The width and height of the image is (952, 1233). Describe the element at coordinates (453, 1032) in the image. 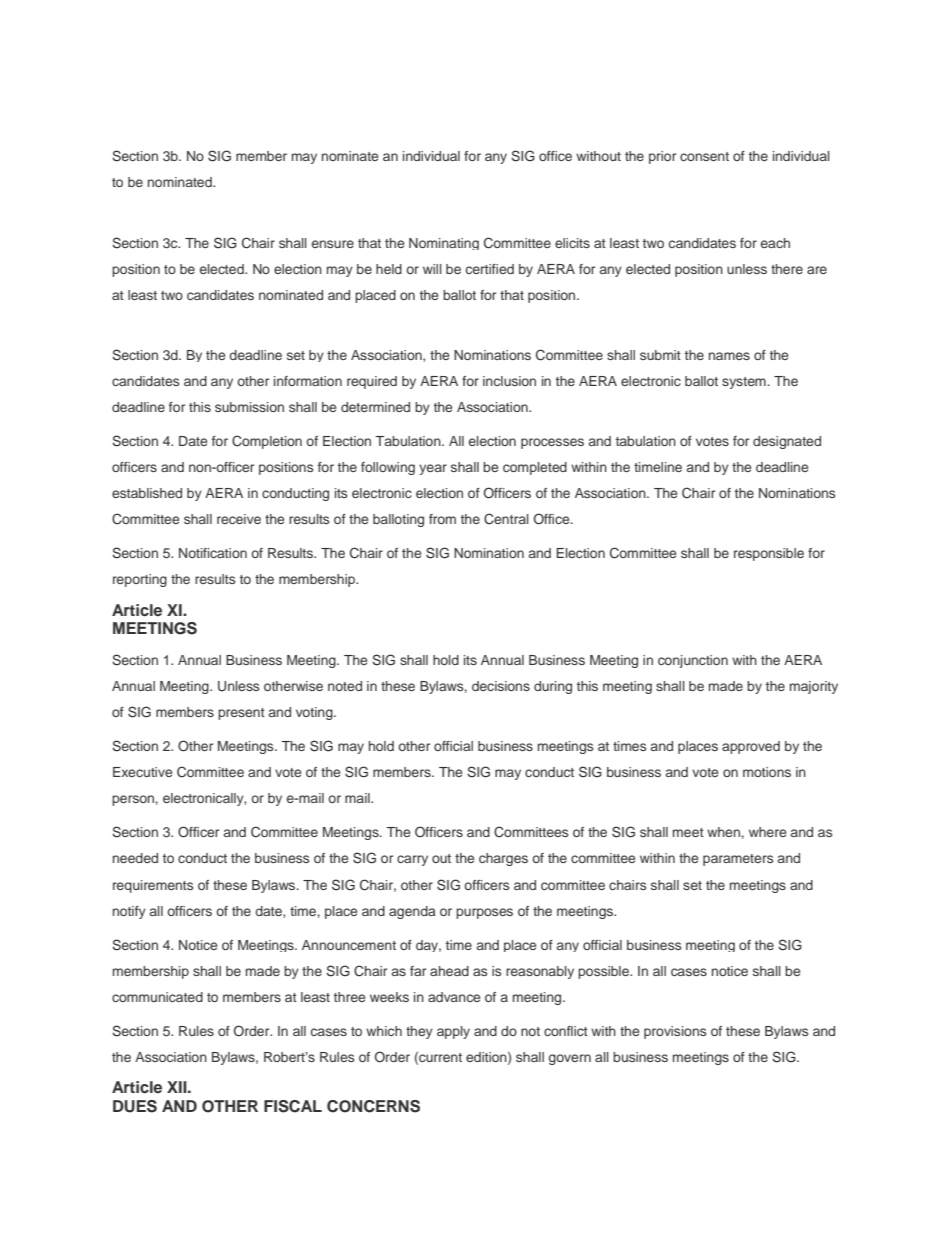

I see `apply` at that location.
